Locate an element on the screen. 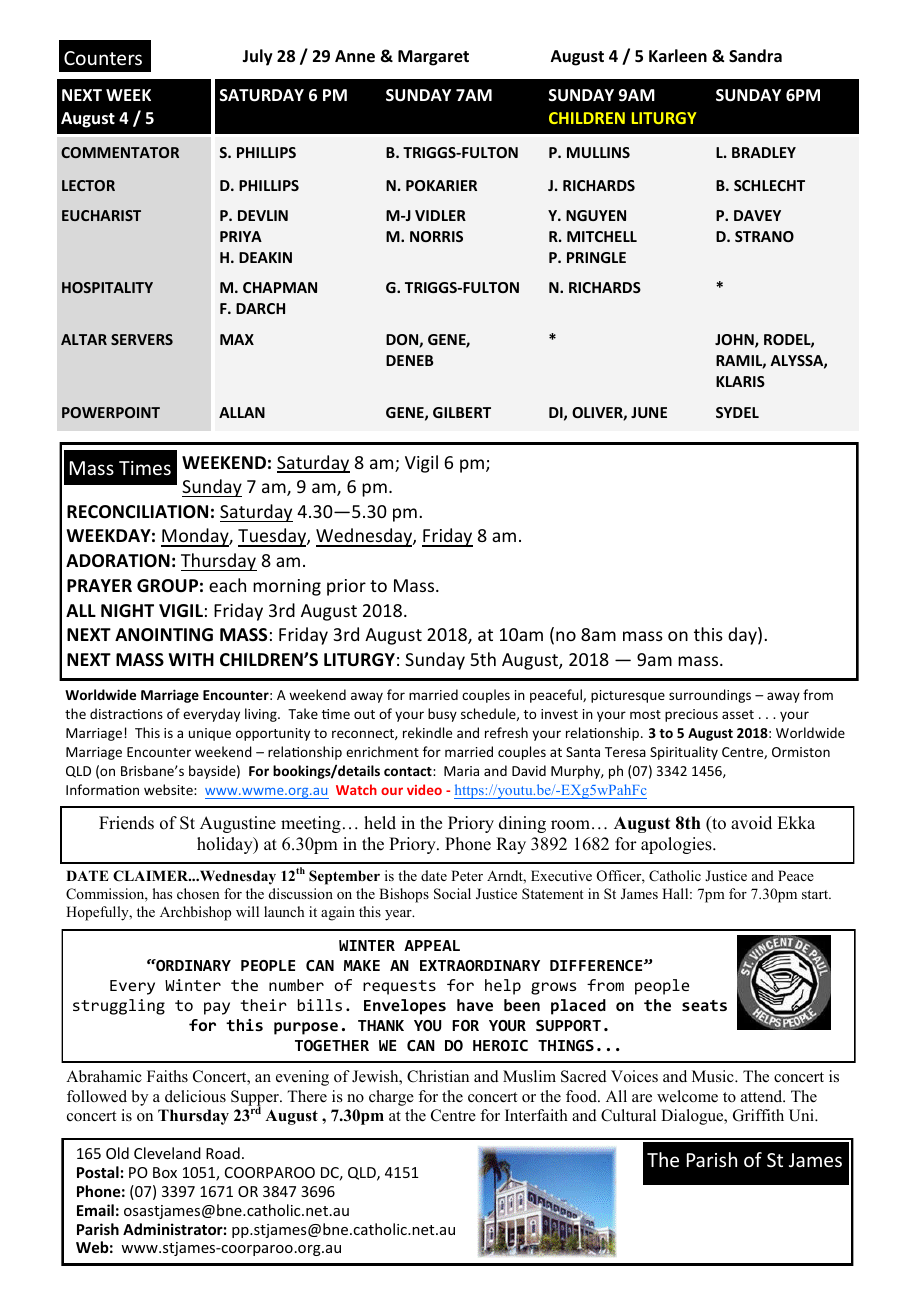 The width and height of the screenshot is (924, 1308). Counters is located at coordinates (103, 58).
